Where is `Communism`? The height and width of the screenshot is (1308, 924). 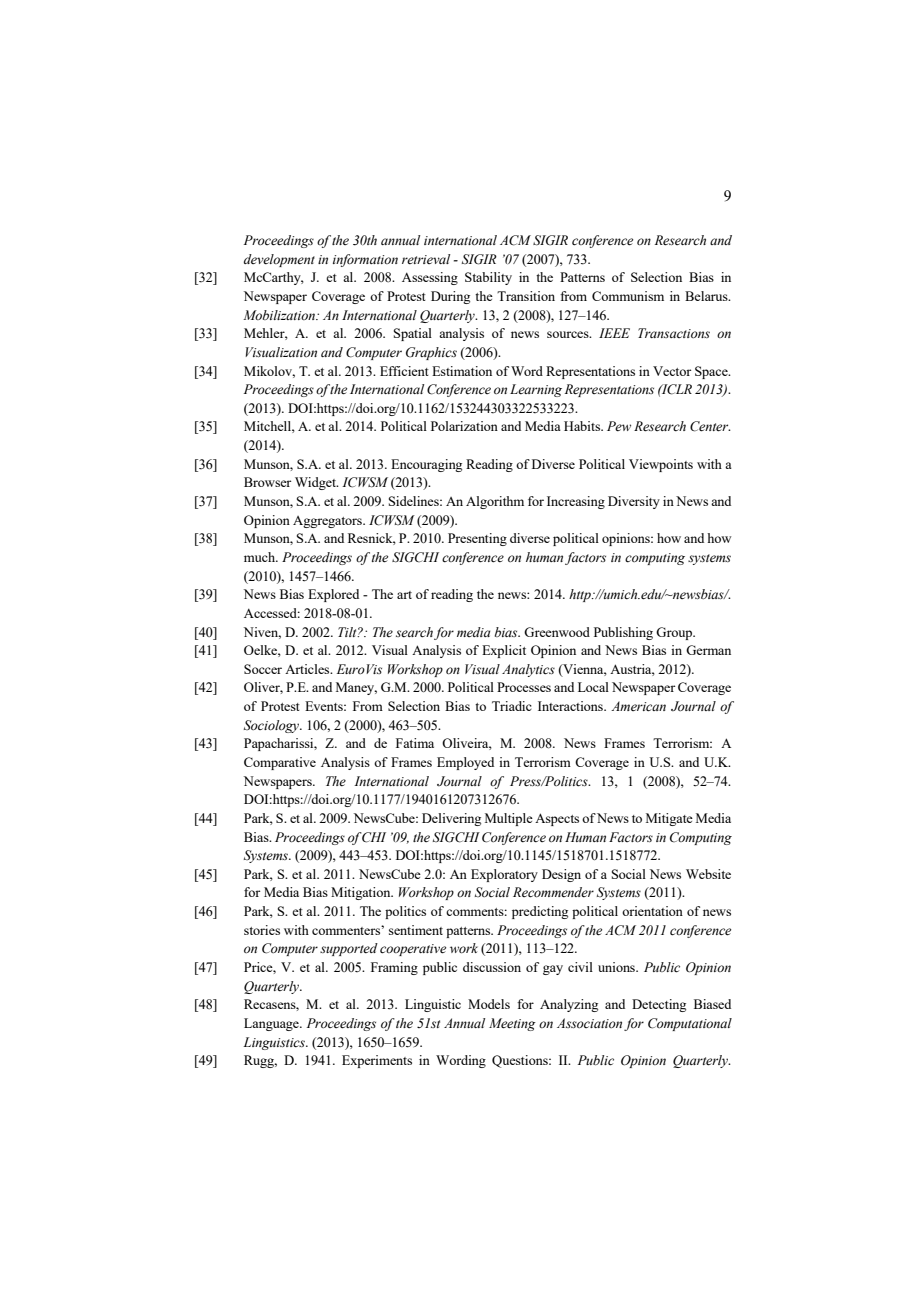
Communism is located at coordinates (628, 296).
